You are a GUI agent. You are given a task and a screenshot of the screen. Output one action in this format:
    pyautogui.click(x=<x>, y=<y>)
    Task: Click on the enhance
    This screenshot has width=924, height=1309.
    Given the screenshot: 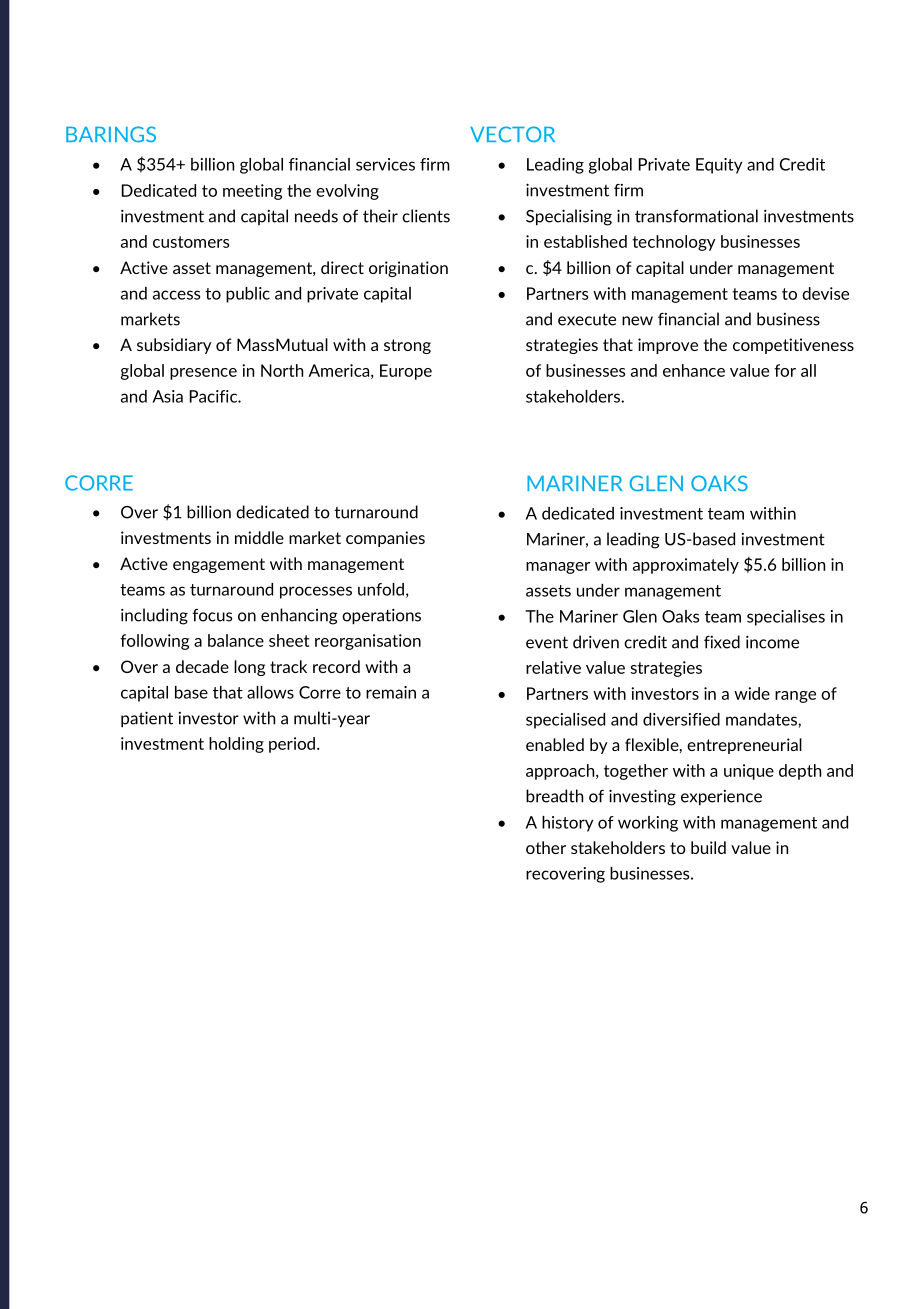 What is the action you would take?
    pyautogui.click(x=694, y=370)
